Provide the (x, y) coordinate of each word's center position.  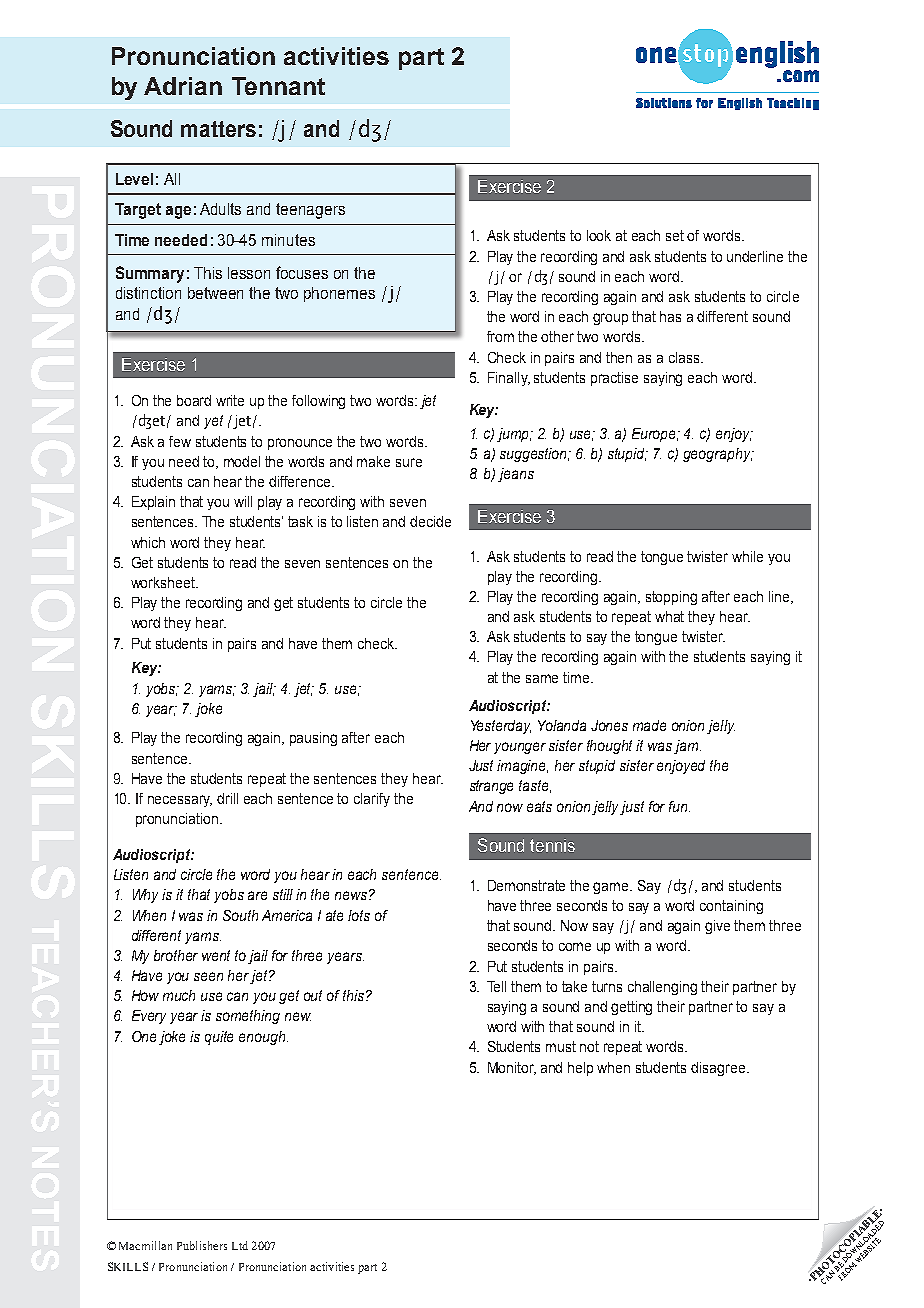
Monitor (512, 1068)
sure (409, 462)
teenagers (310, 211)
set (675, 235)
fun (679, 806)
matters (218, 129)
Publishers (202, 1245)
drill (227, 798)
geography (718, 455)
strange (491, 787)
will (243, 501)
